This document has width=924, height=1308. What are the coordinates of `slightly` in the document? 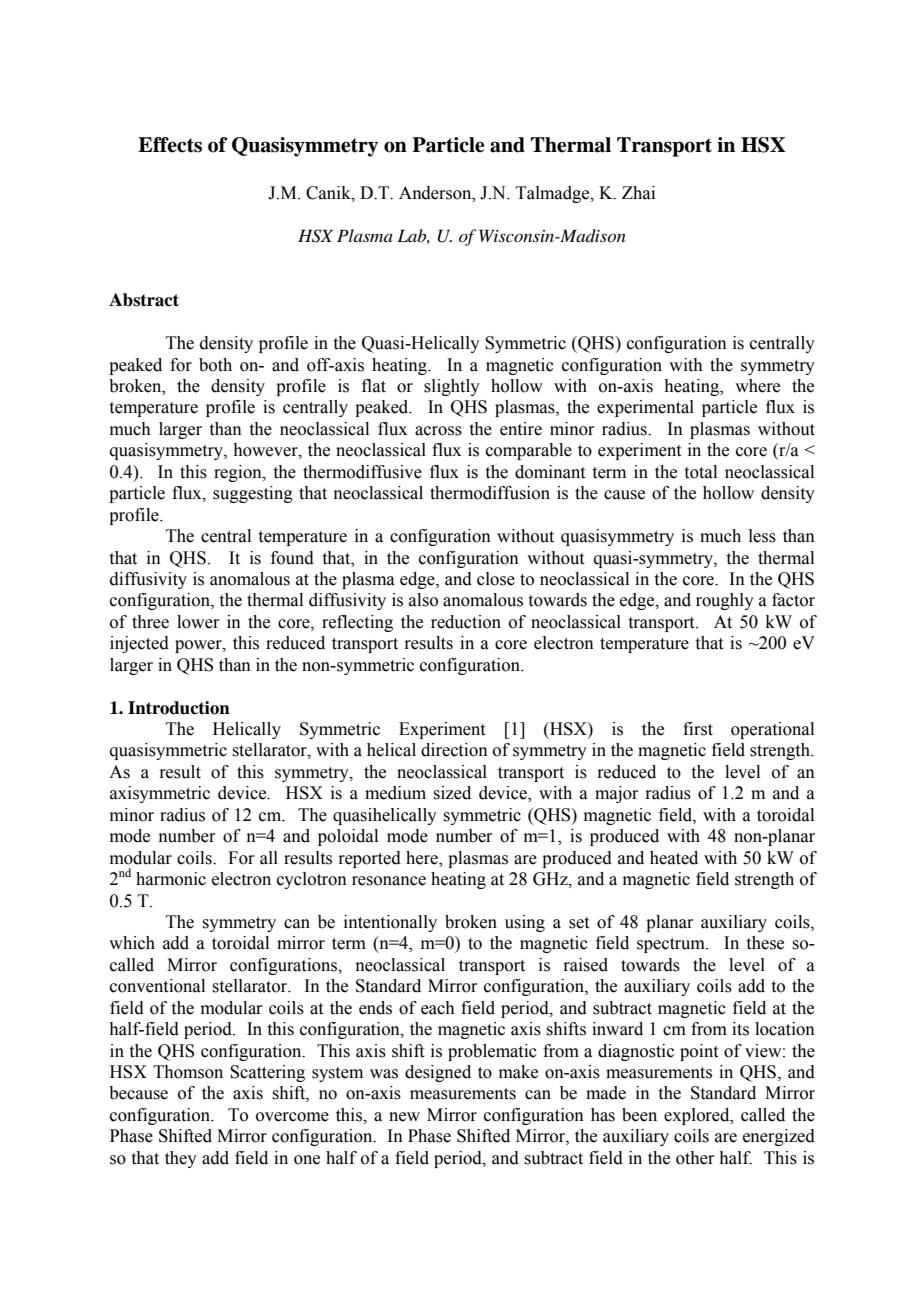 It's located at (452, 387).
